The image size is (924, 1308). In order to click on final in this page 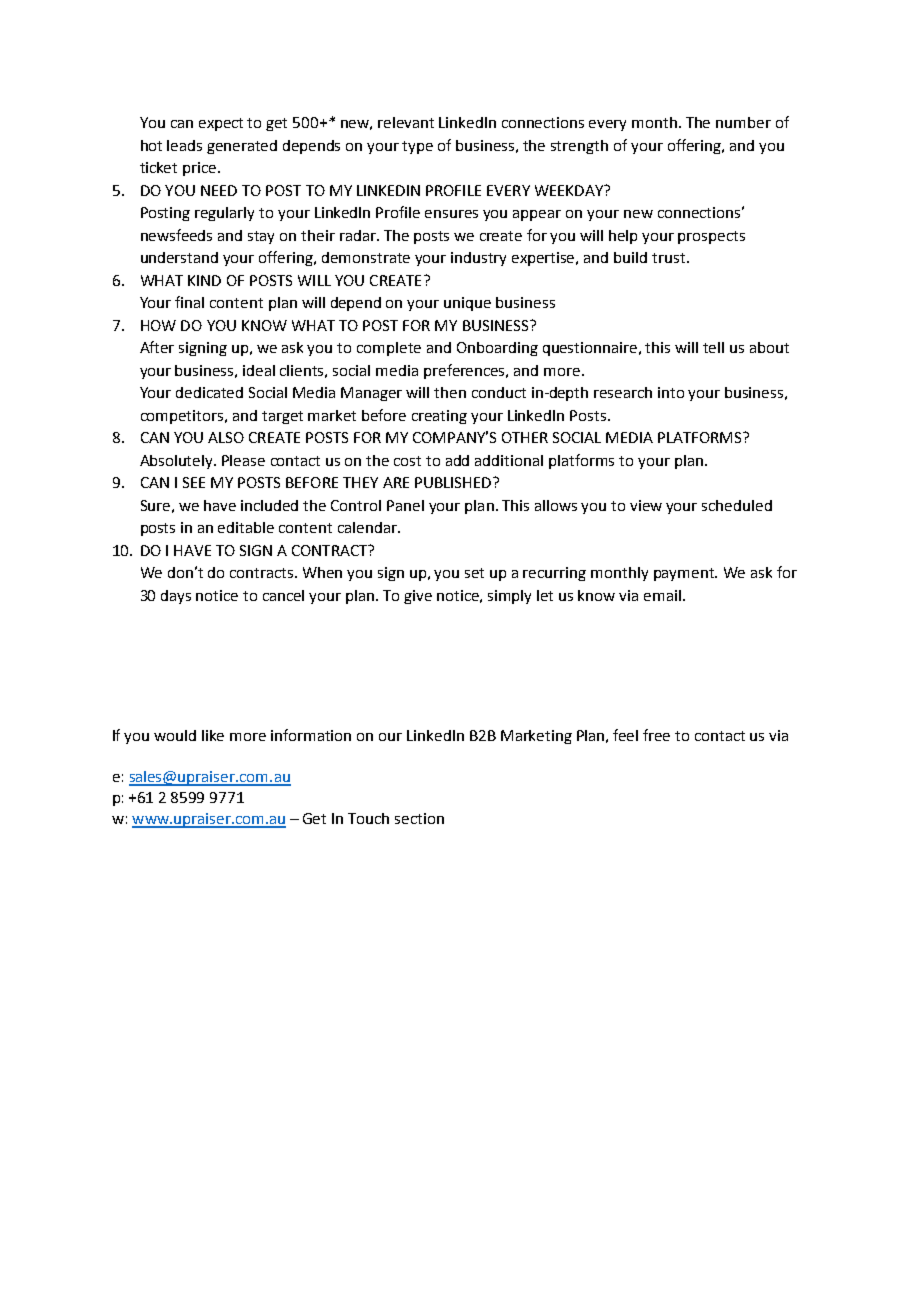, I will do `click(189, 302)`.
